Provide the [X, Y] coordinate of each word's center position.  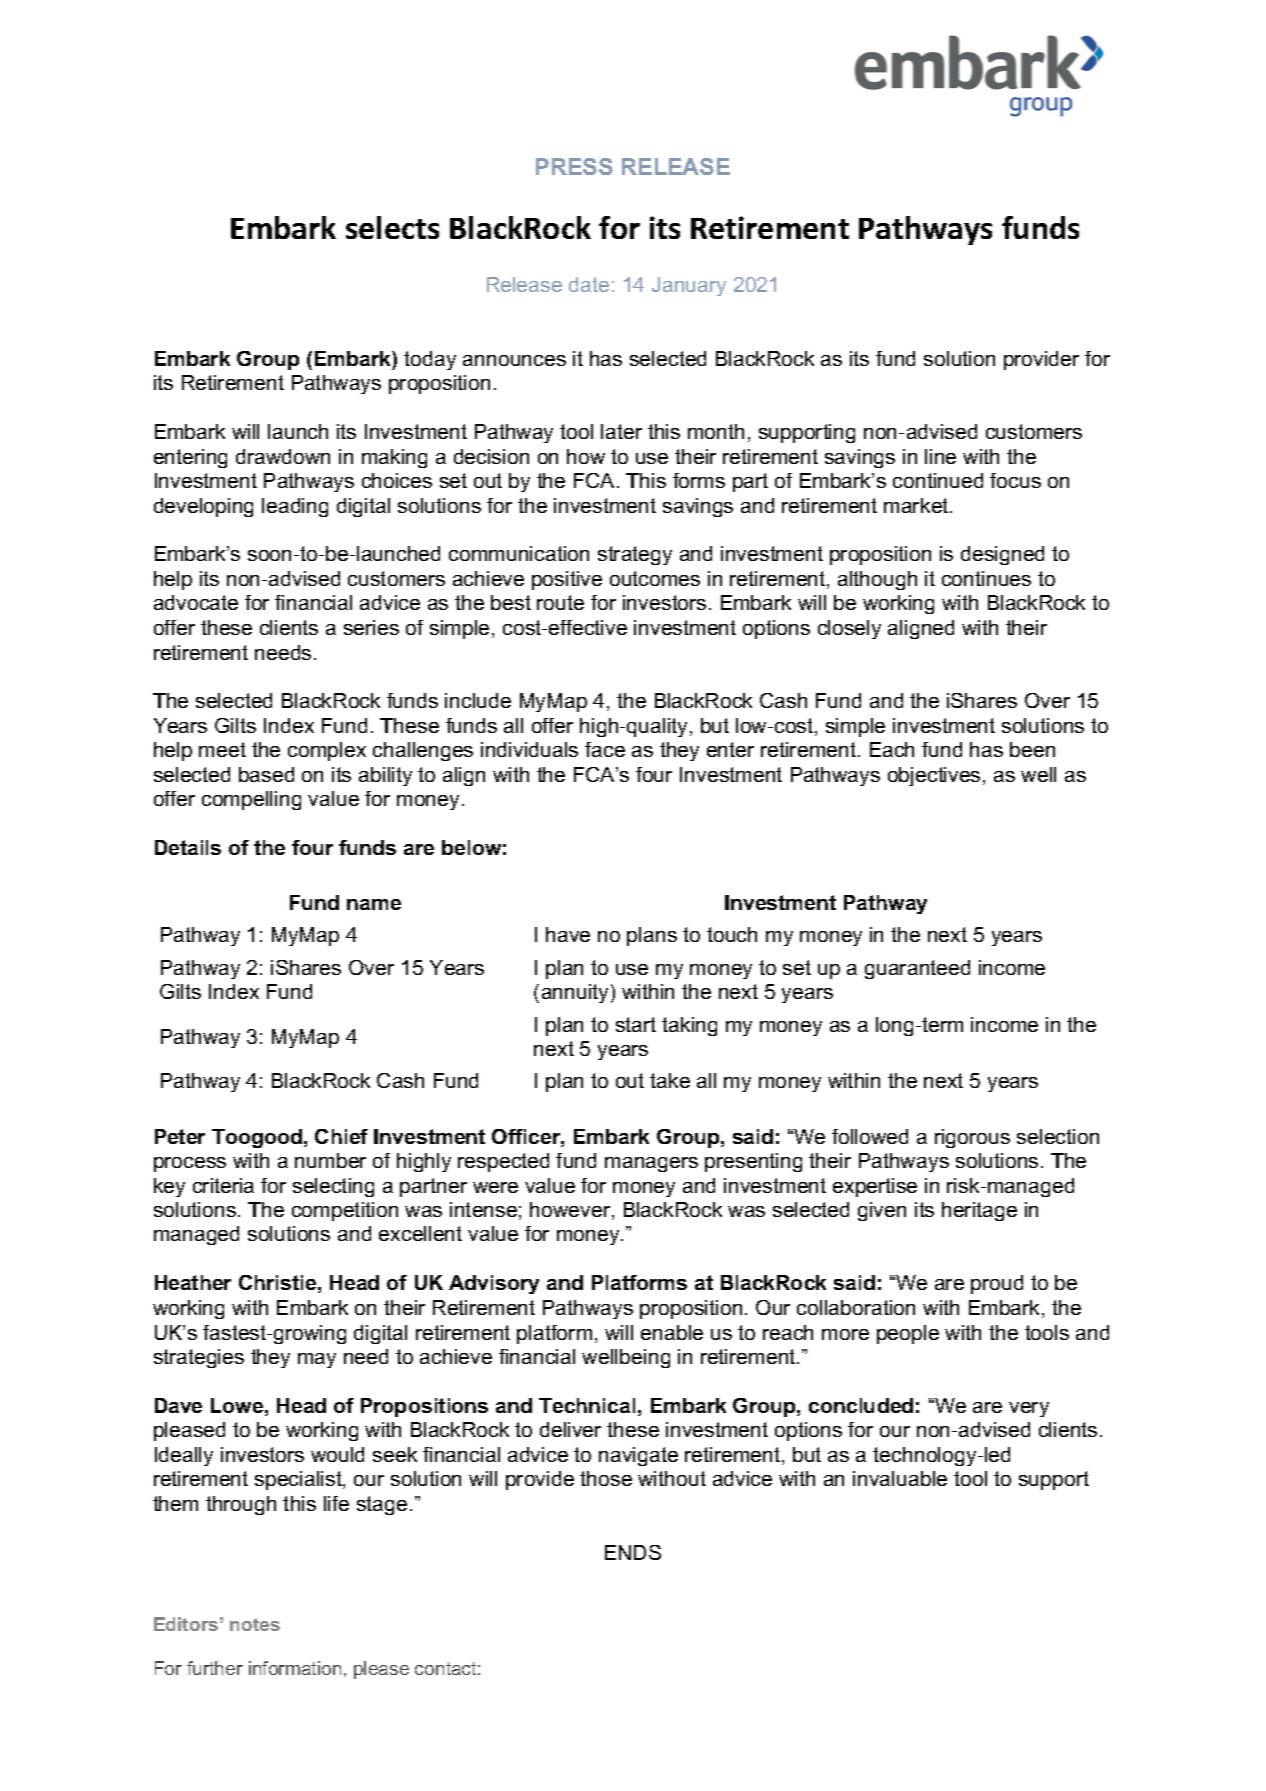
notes [255, 1624]
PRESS [574, 166]
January [689, 286]
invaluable [900, 1478]
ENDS [633, 1552]
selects [392, 227]
